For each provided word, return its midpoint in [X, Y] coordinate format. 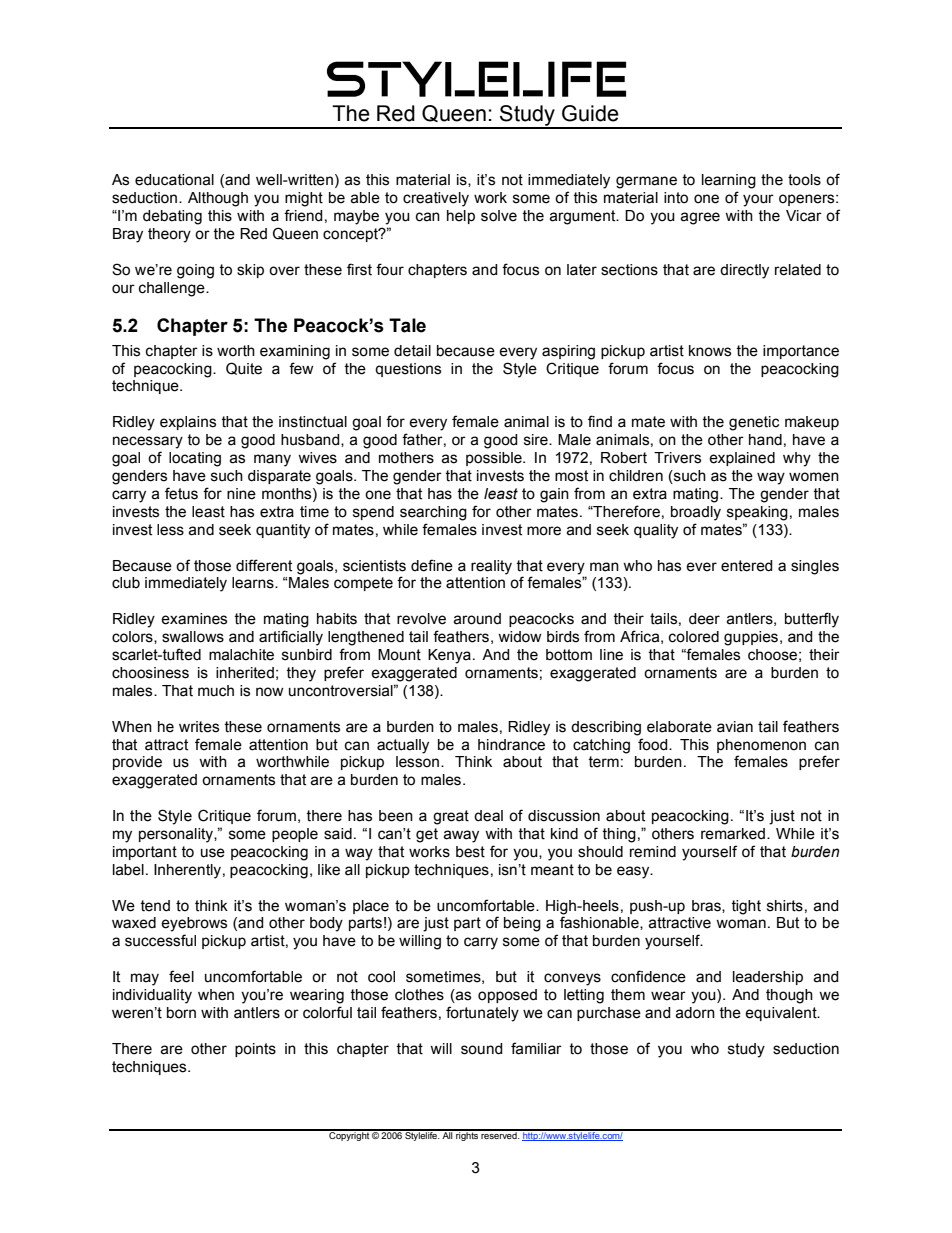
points [255, 1050]
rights [467, 1135]
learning [729, 181]
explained [742, 459]
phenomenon [761, 746]
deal [488, 816]
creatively [436, 199]
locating [195, 459]
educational [174, 180]
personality [177, 835]
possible [495, 459]
